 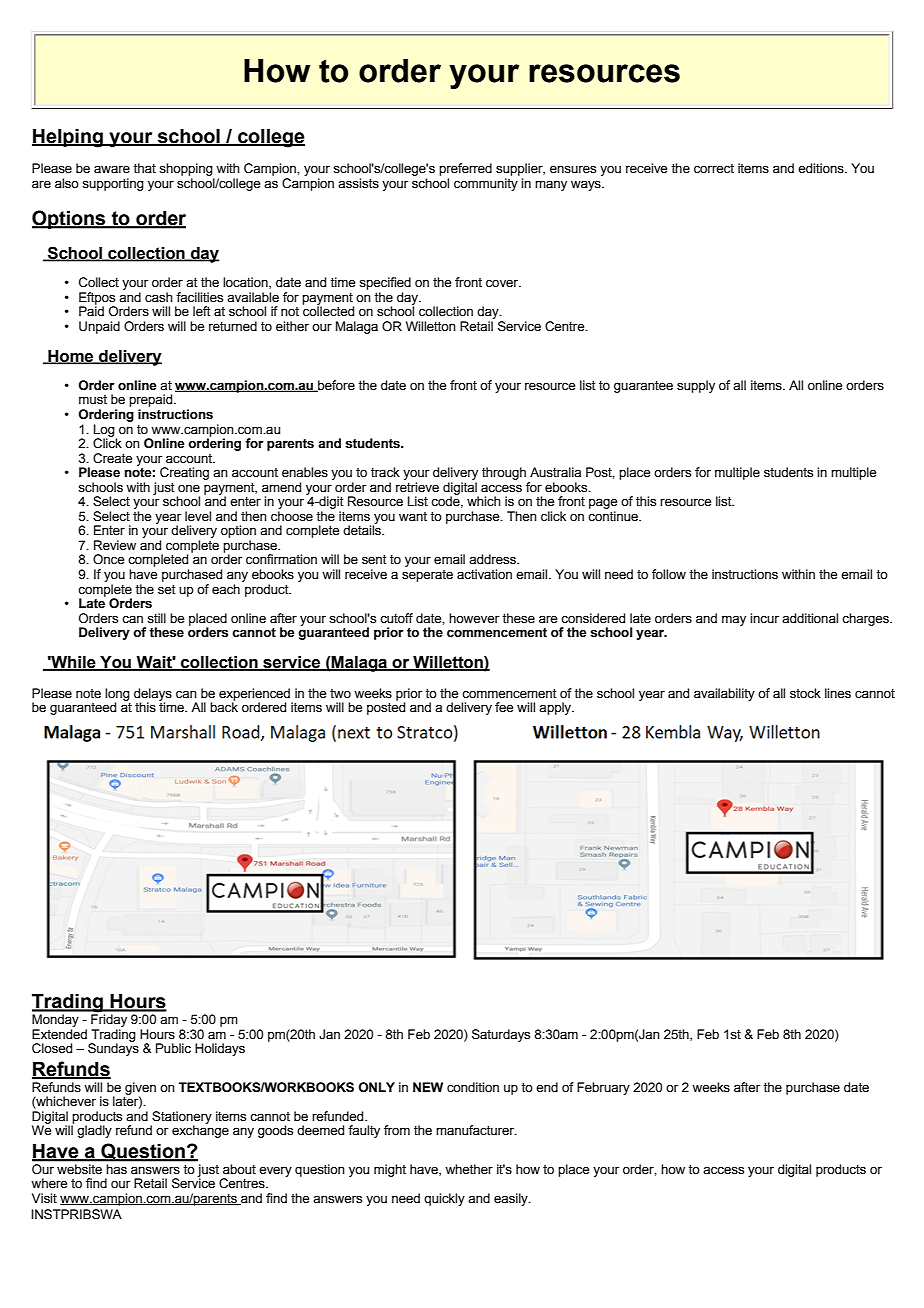 What do you see at coordinates (724, 694) in the page?
I see `availability` at bounding box center [724, 694].
